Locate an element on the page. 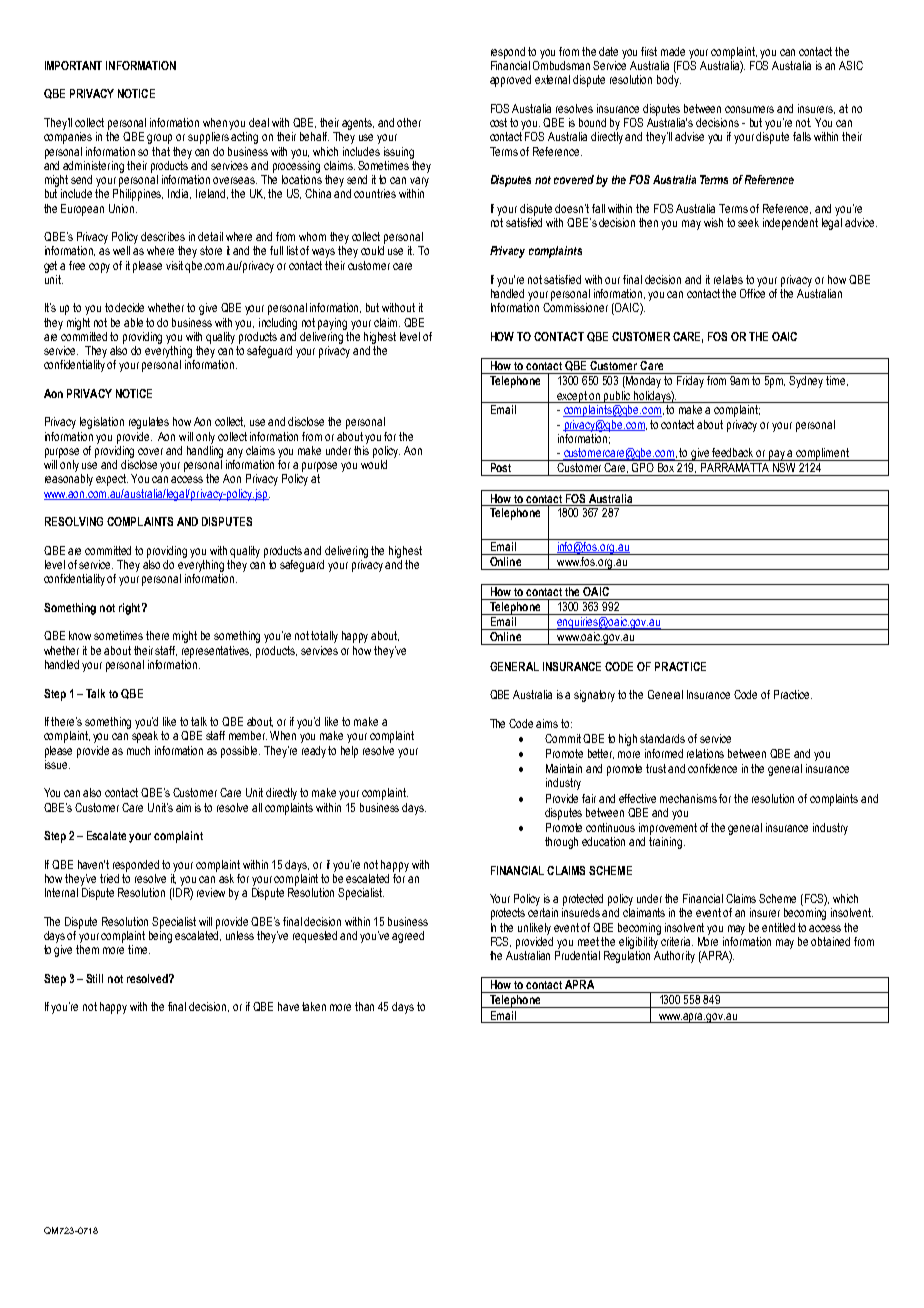  Still is located at coordinates (94, 978).
